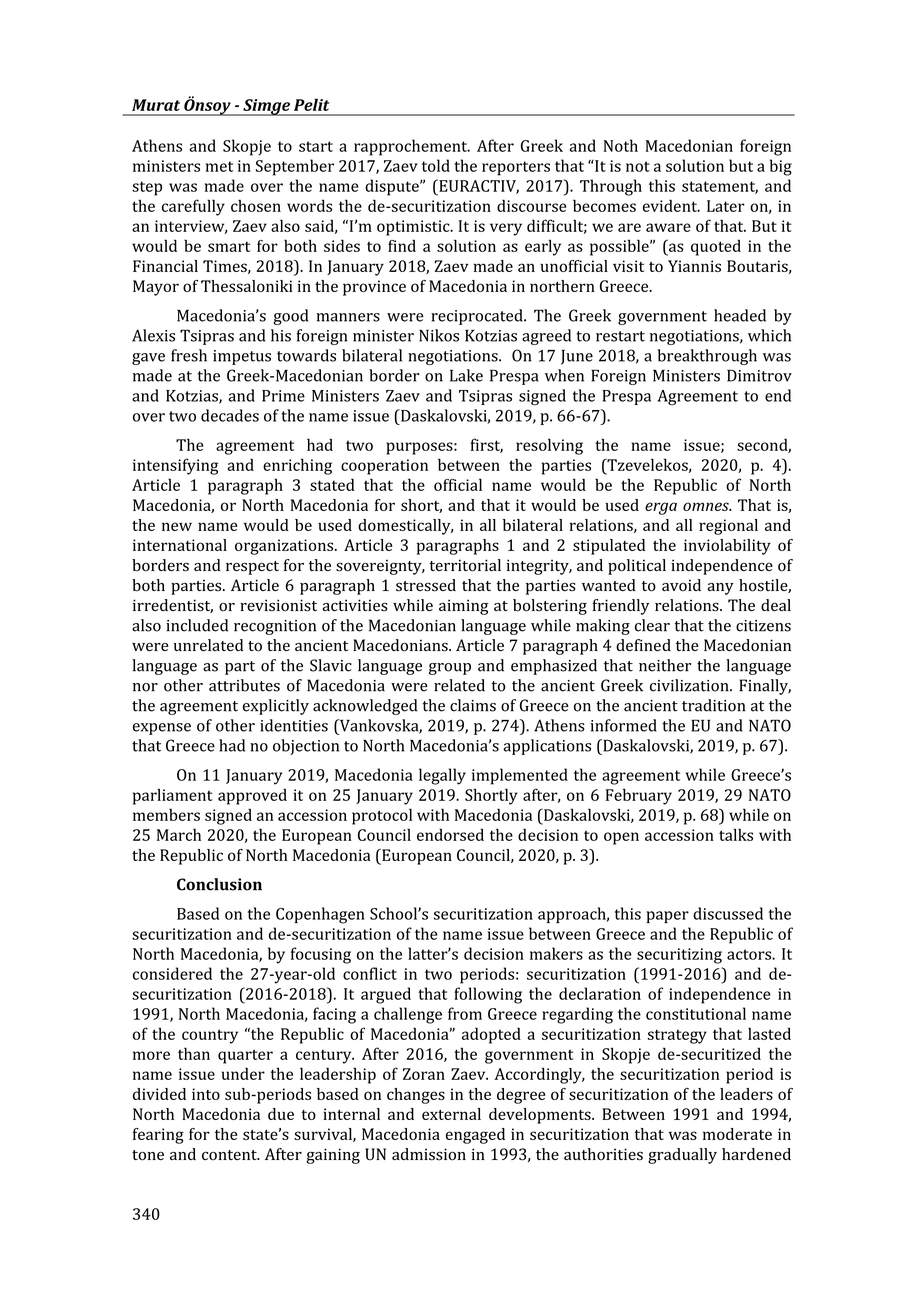  What do you see at coordinates (465, 565) in the document?
I see `territorial` at bounding box center [465, 565].
